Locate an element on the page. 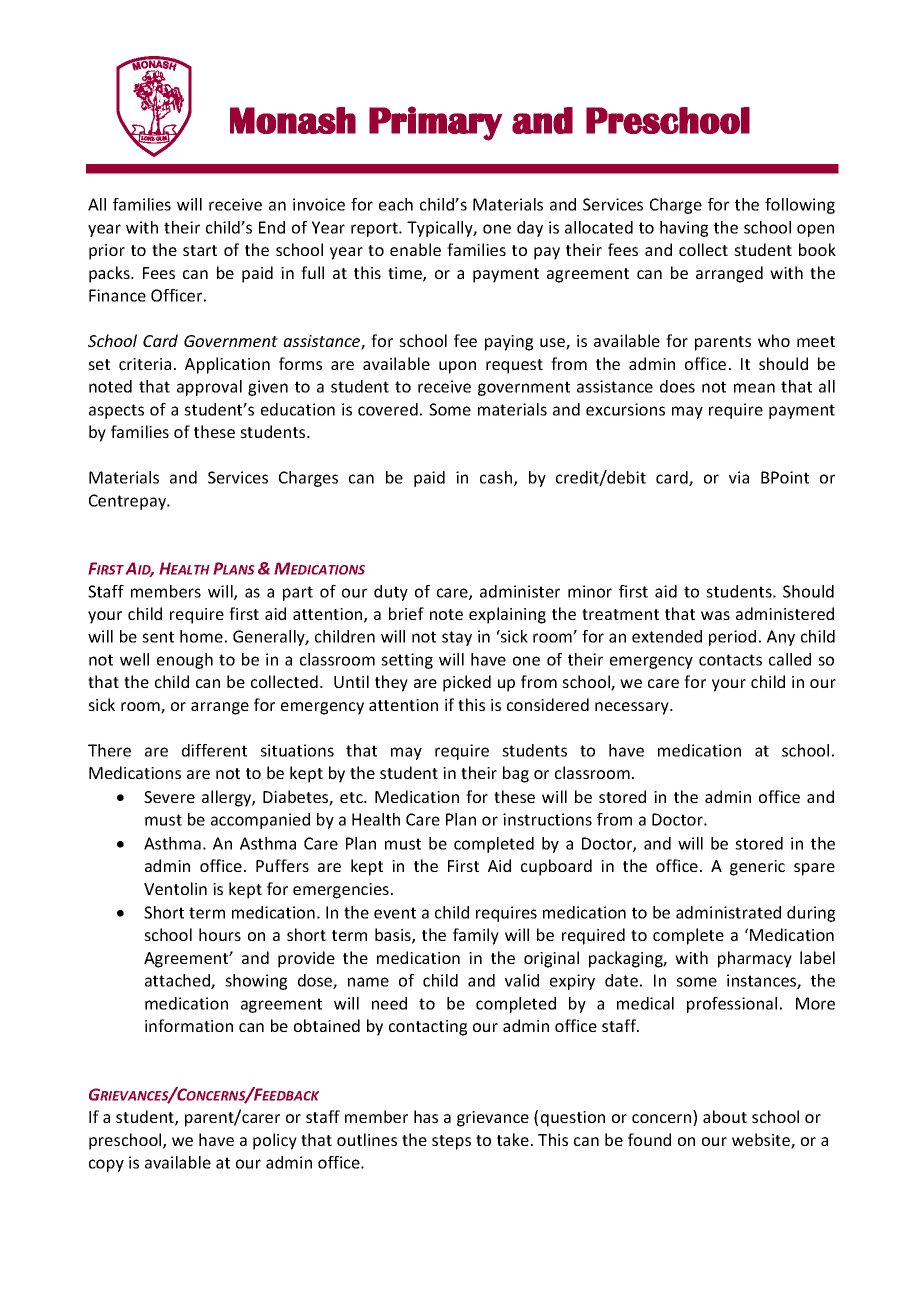  Monash is located at coordinates (293, 120).
